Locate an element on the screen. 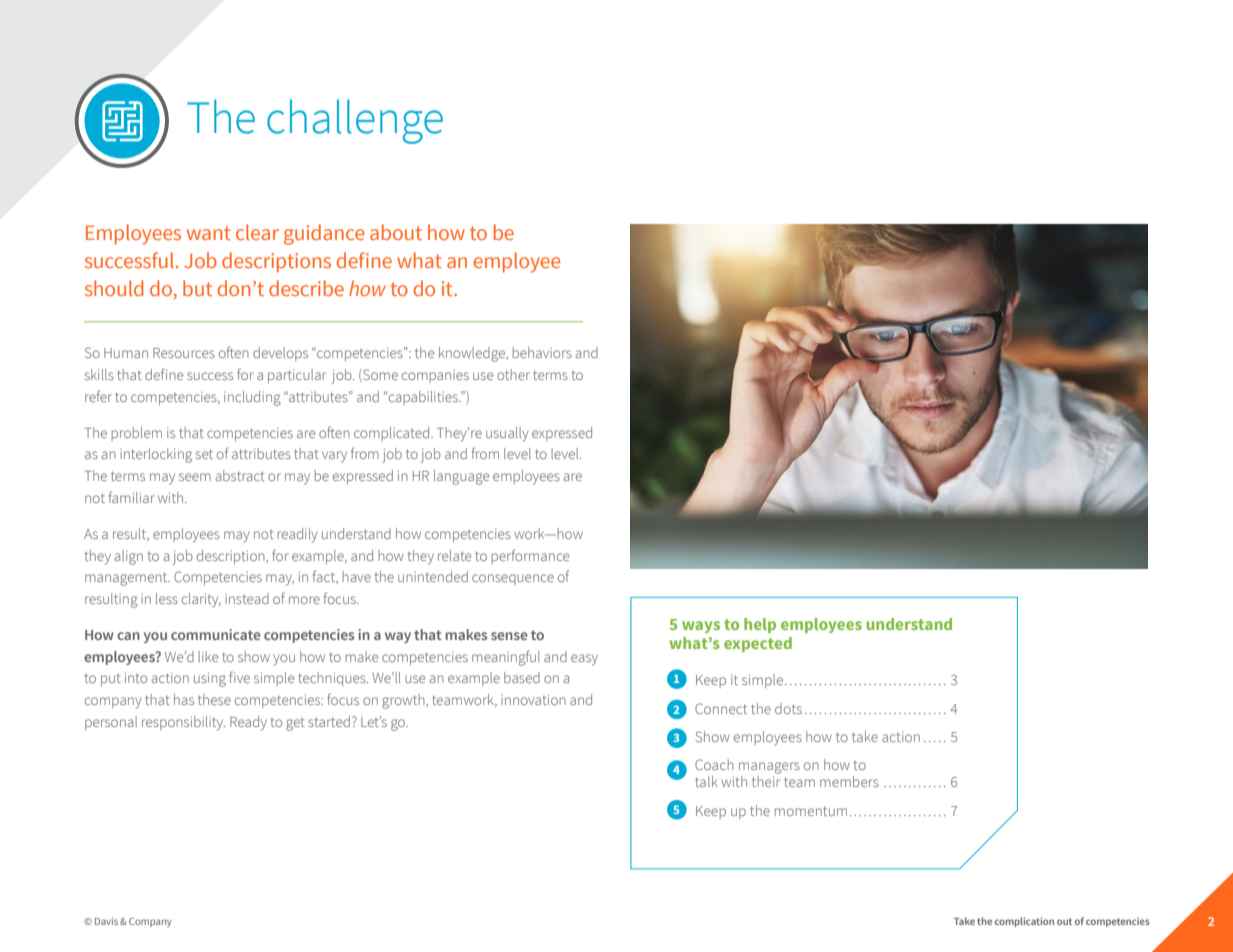  Davis is located at coordinates (106, 921).
